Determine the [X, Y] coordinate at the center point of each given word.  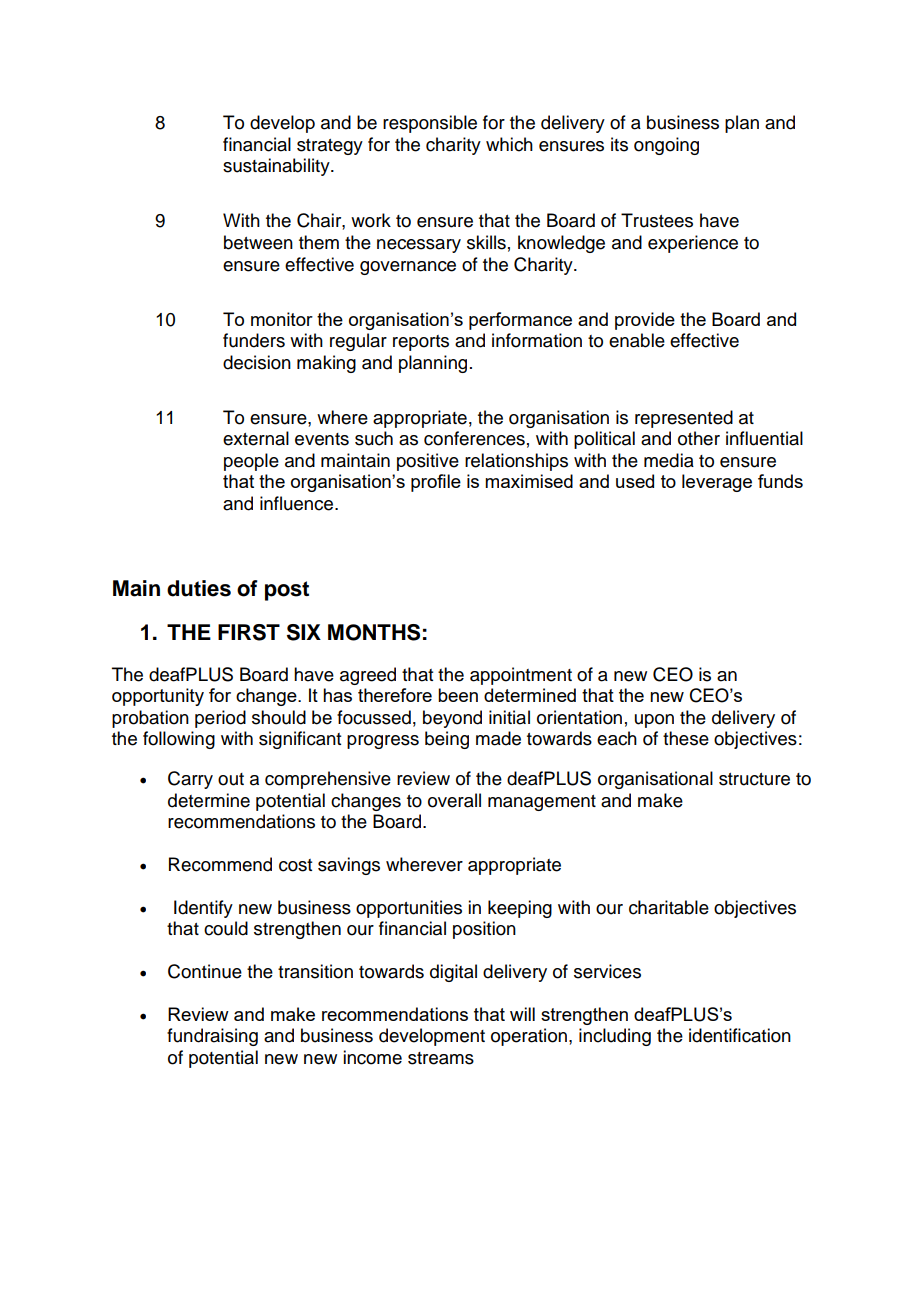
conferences [474, 438]
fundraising [212, 1037]
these [686, 738]
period [220, 719]
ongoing [666, 146]
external [256, 438]
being [447, 740]
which [509, 144]
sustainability [277, 167]
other [699, 438]
